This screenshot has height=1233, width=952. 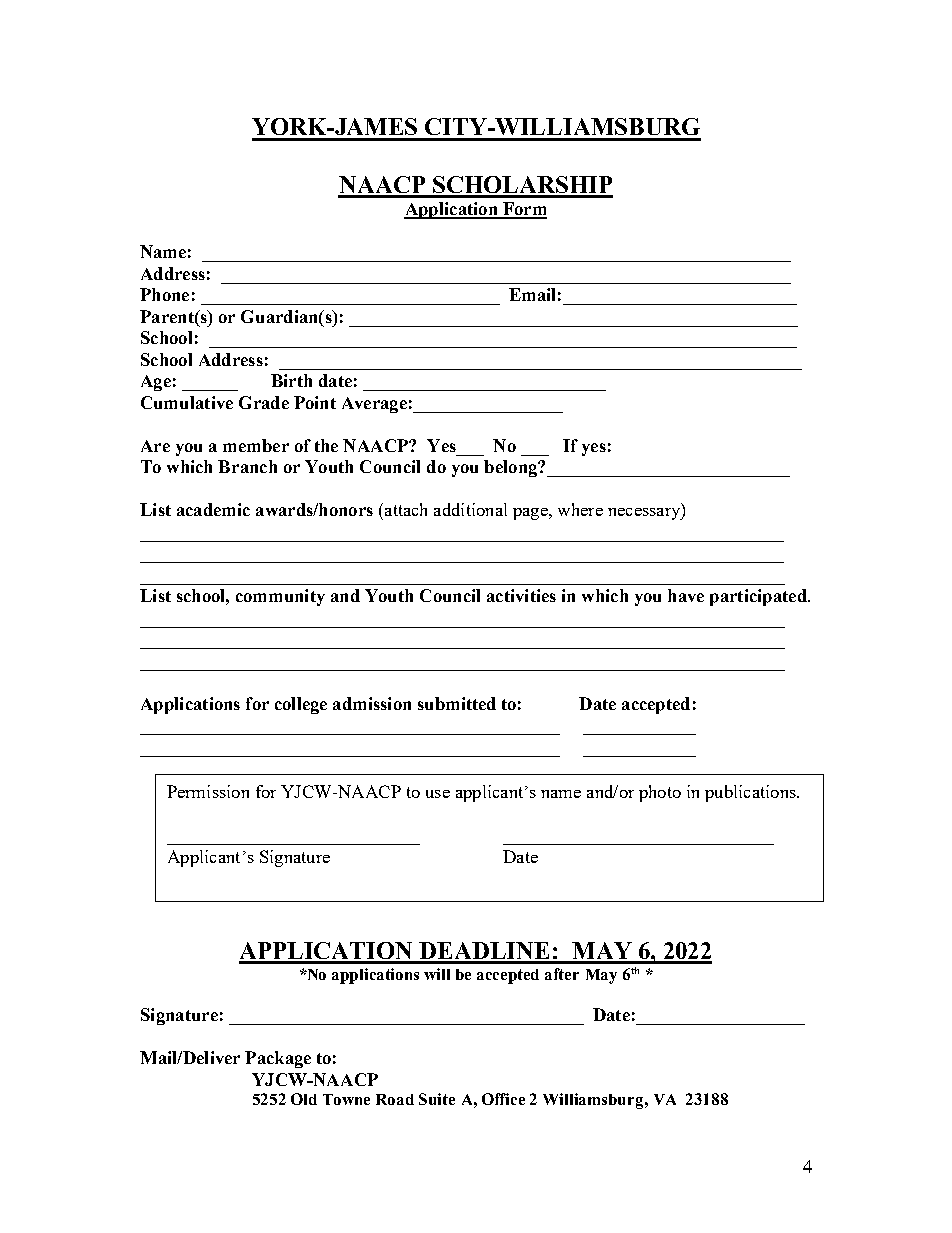 I want to click on Suite, so click(x=437, y=1099).
